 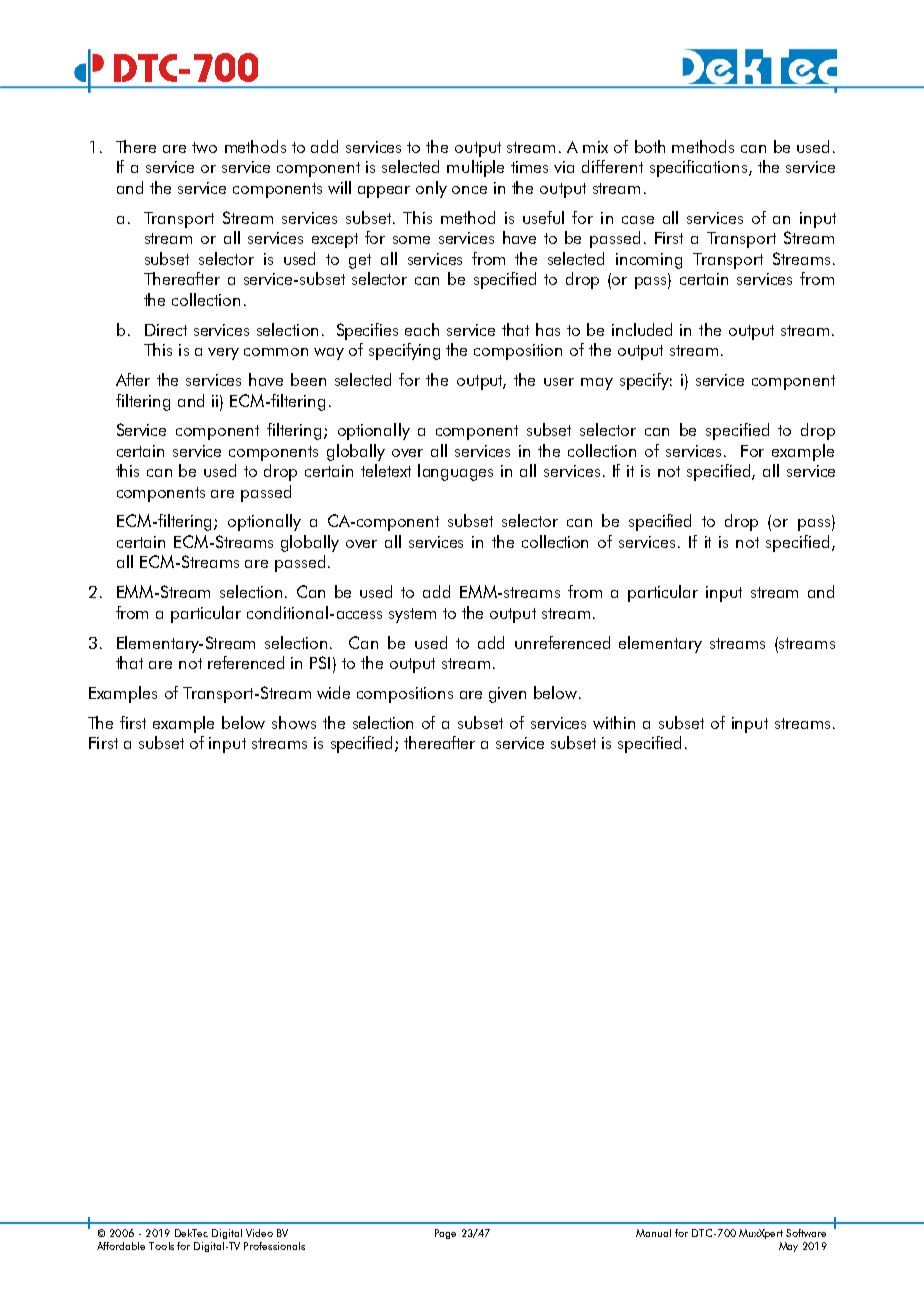 I want to click on given, so click(x=507, y=695).
